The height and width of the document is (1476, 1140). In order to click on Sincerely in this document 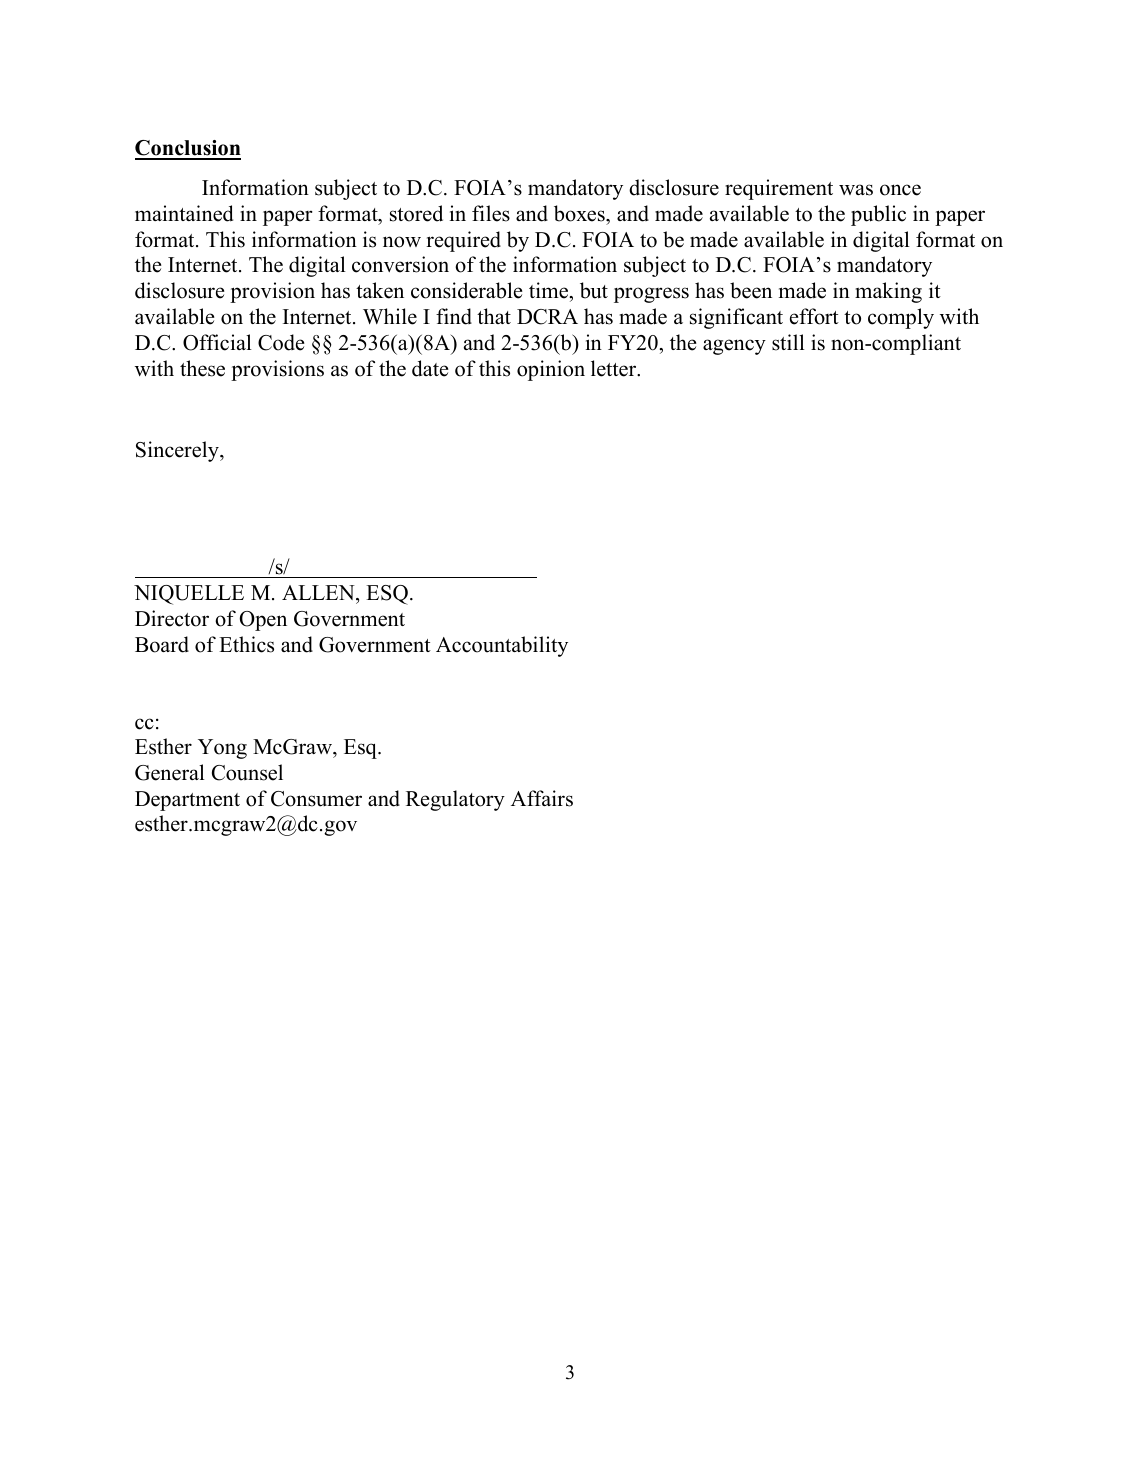, I will do `click(178, 451)`.
